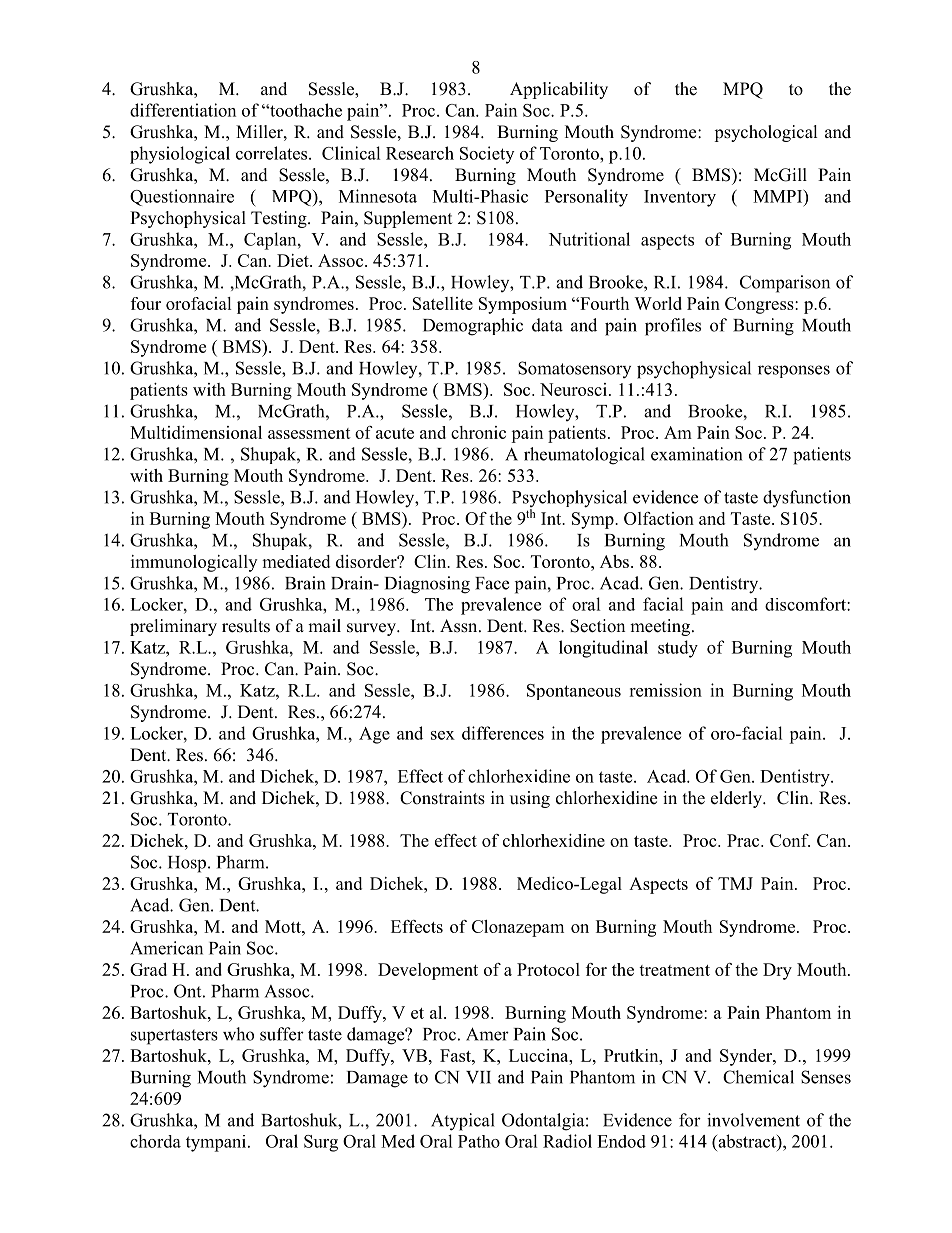 Image resolution: width=952 pixels, height=1233 pixels. I want to click on tympani, so click(217, 1143).
